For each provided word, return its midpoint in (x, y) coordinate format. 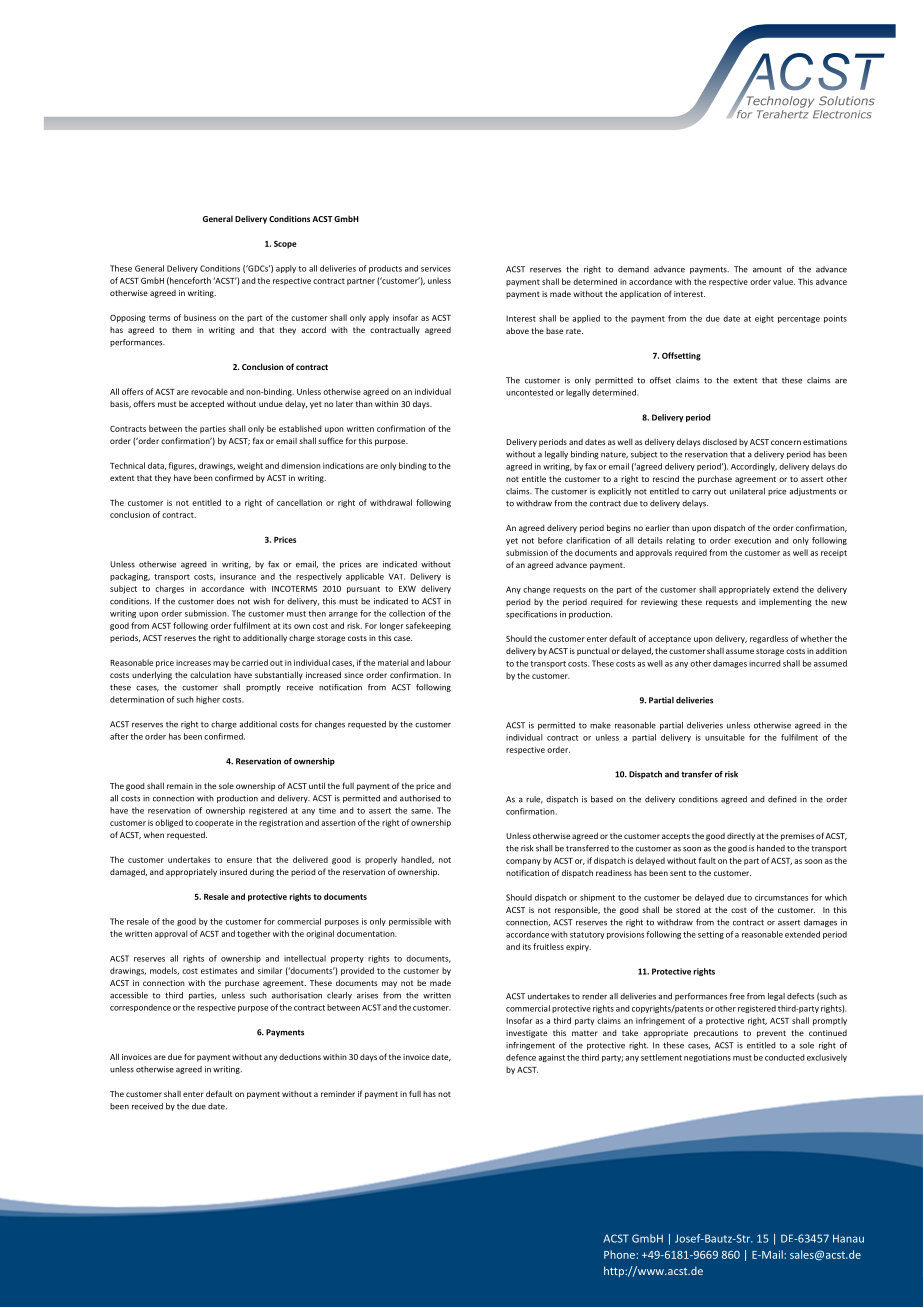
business (200, 317)
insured (233, 871)
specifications (531, 615)
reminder (338, 1093)
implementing (785, 602)
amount (767, 270)
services (436, 268)
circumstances (781, 897)
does (225, 601)
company (523, 862)
